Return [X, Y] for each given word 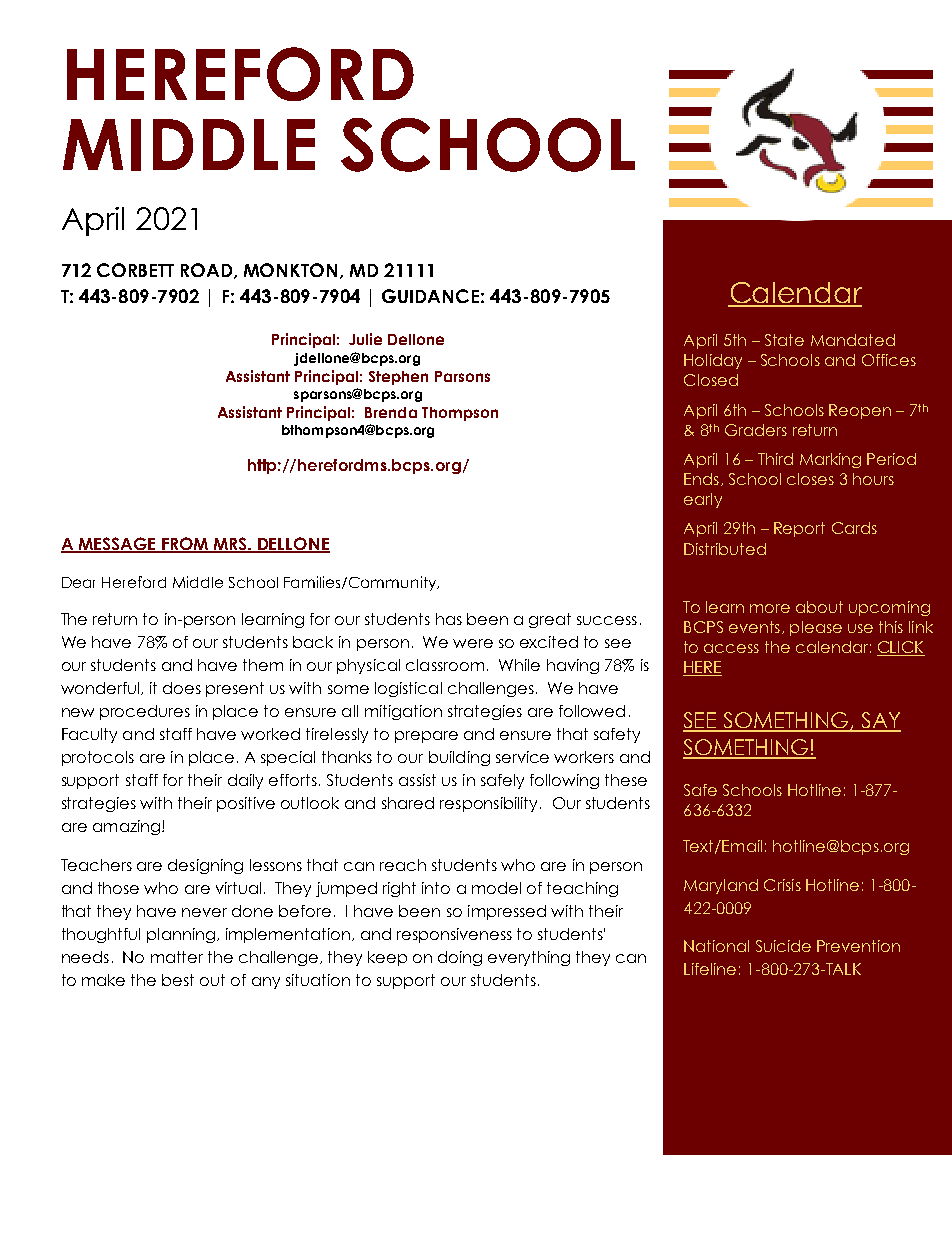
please [816, 628]
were [473, 643]
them [263, 665]
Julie [365, 339]
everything [529, 958]
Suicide [783, 946]
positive [246, 804]
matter [177, 957]
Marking [830, 460]
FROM [185, 544]
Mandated [853, 340]
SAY [880, 721]
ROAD [208, 271]
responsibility [490, 804]
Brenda [391, 412]
